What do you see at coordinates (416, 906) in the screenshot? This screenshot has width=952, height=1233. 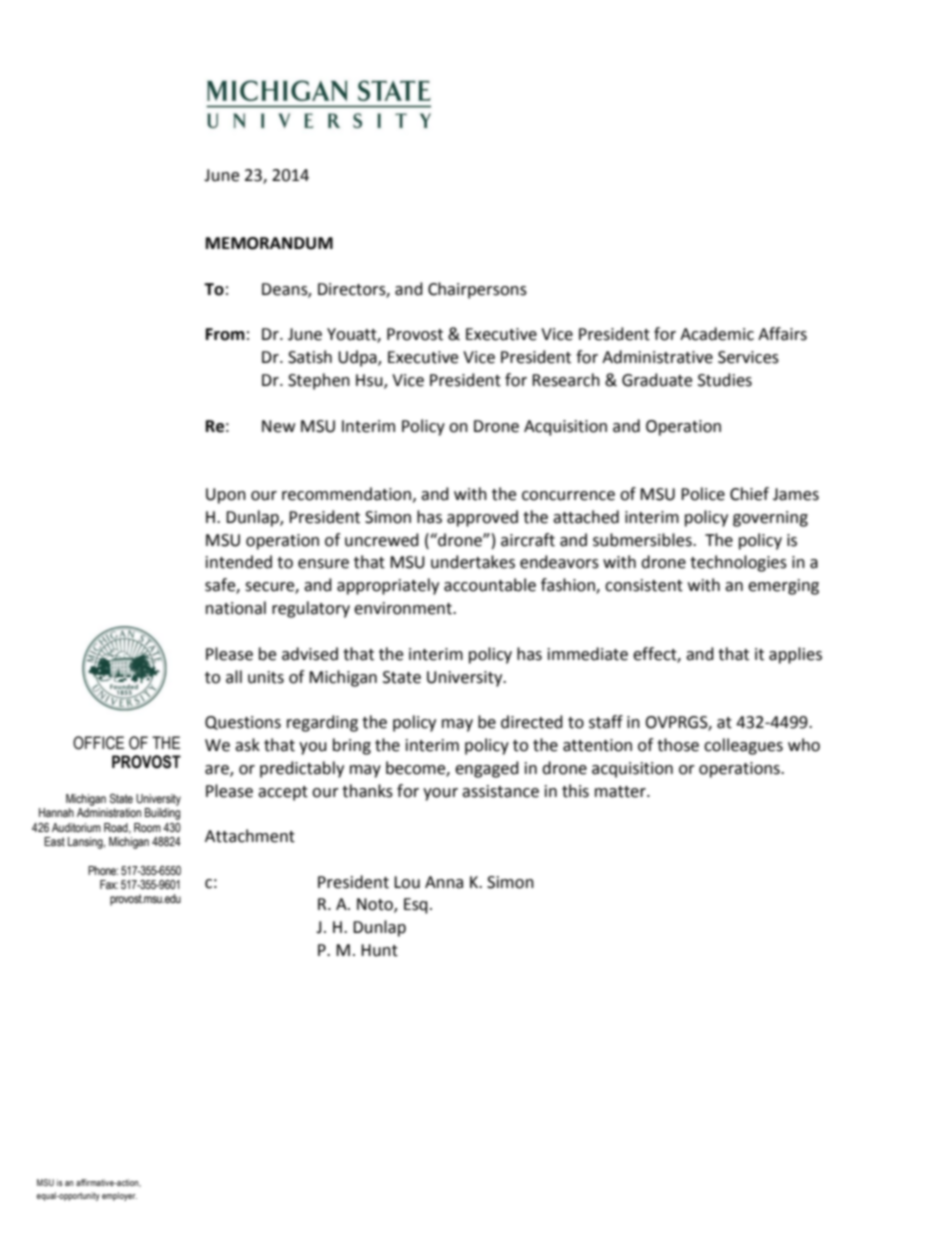 I see `Esq` at bounding box center [416, 906].
